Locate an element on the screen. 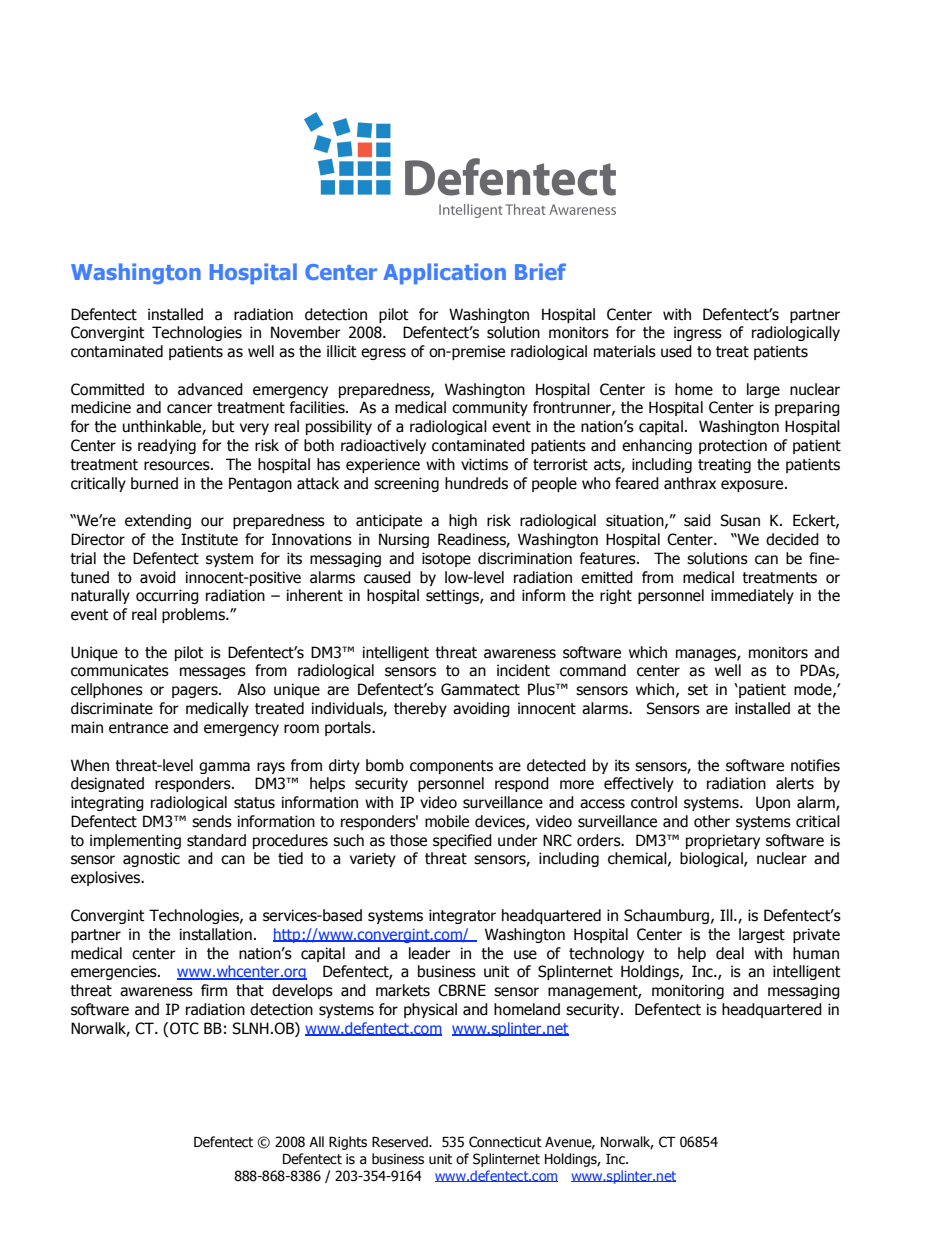 Image resolution: width=952 pixels, height=1233 pixels. Reserved is located at coordinates (401, 1142).
